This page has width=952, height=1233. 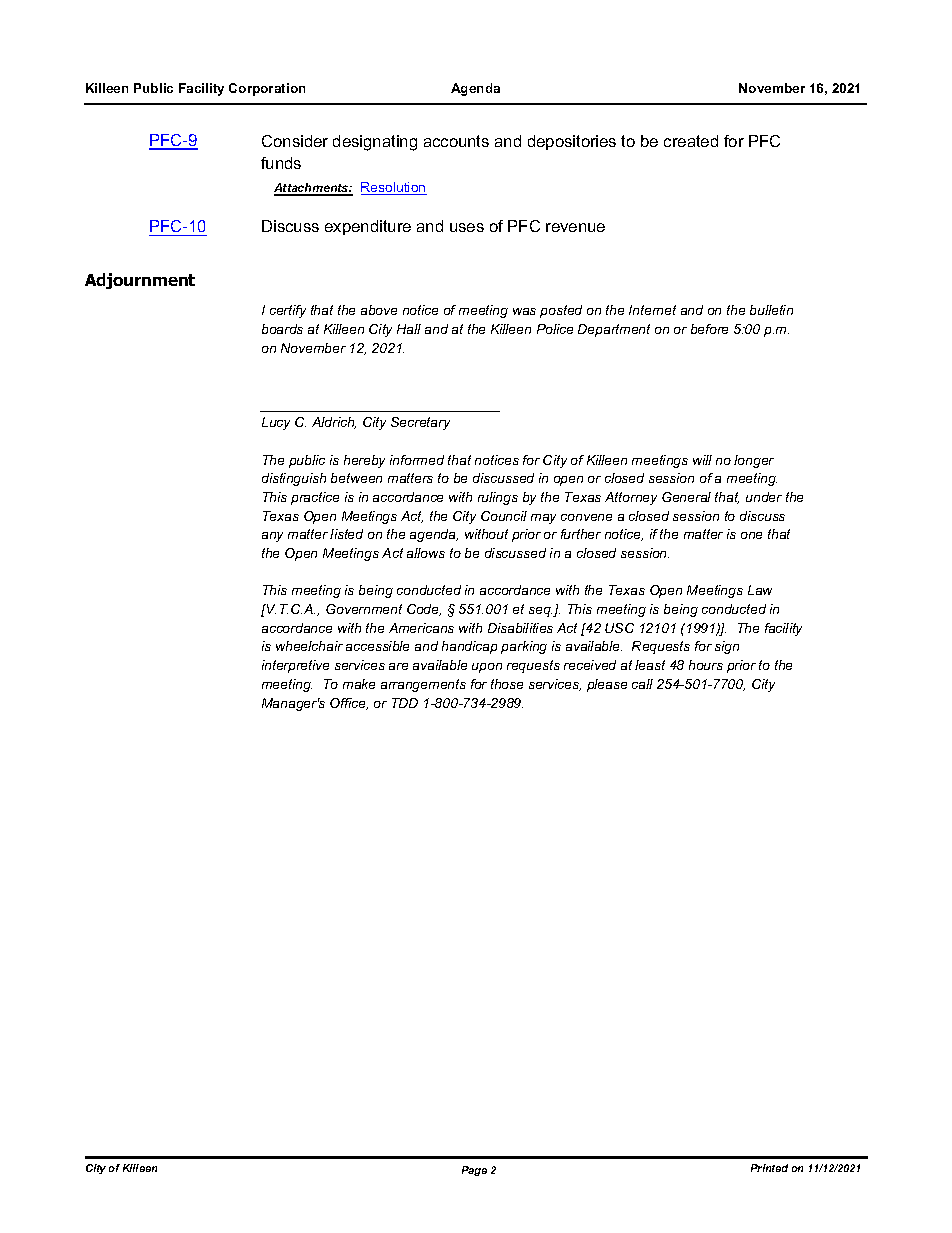 I want to click on TDD, so click(x=405, y=703).
